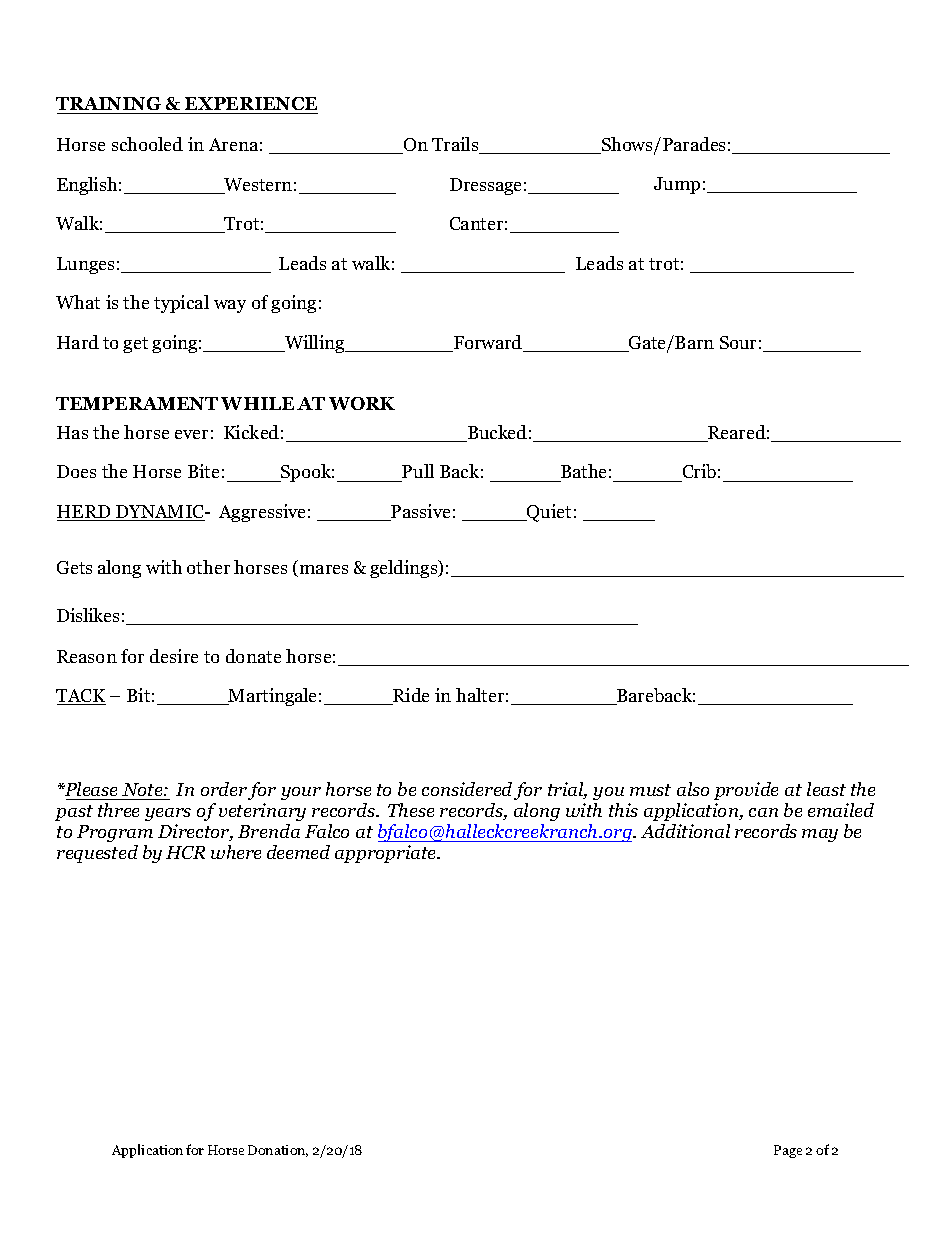 This document has width=952, height=1233. What do you see at coordinates (405, 569) in the document?
I see `geldings` at bounding box center [405, 569].
